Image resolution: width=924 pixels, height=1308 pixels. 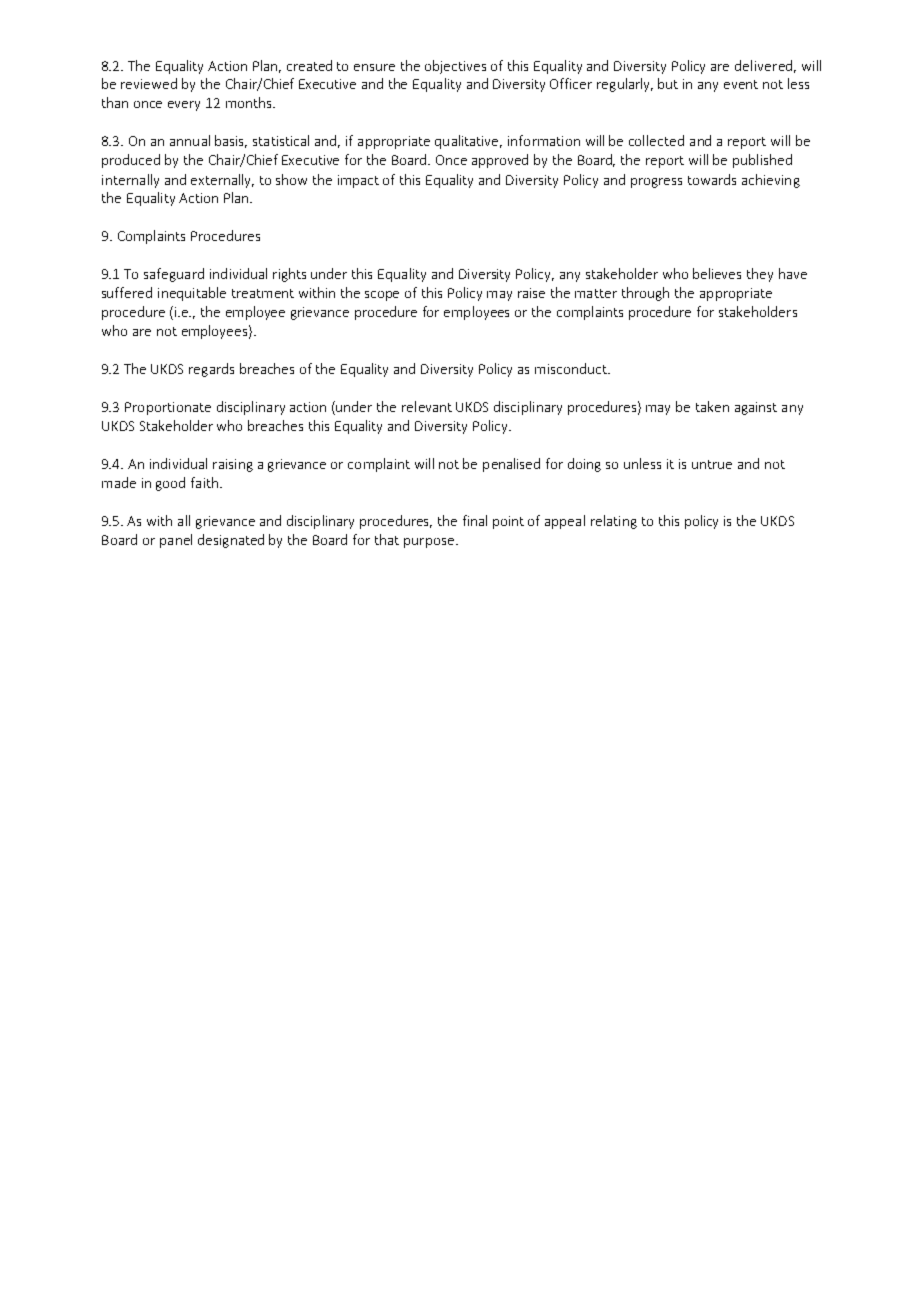 What do you see at coordinates (211, 370) in the screenshot?
I see `regards` at bounding box center [211, 370].
